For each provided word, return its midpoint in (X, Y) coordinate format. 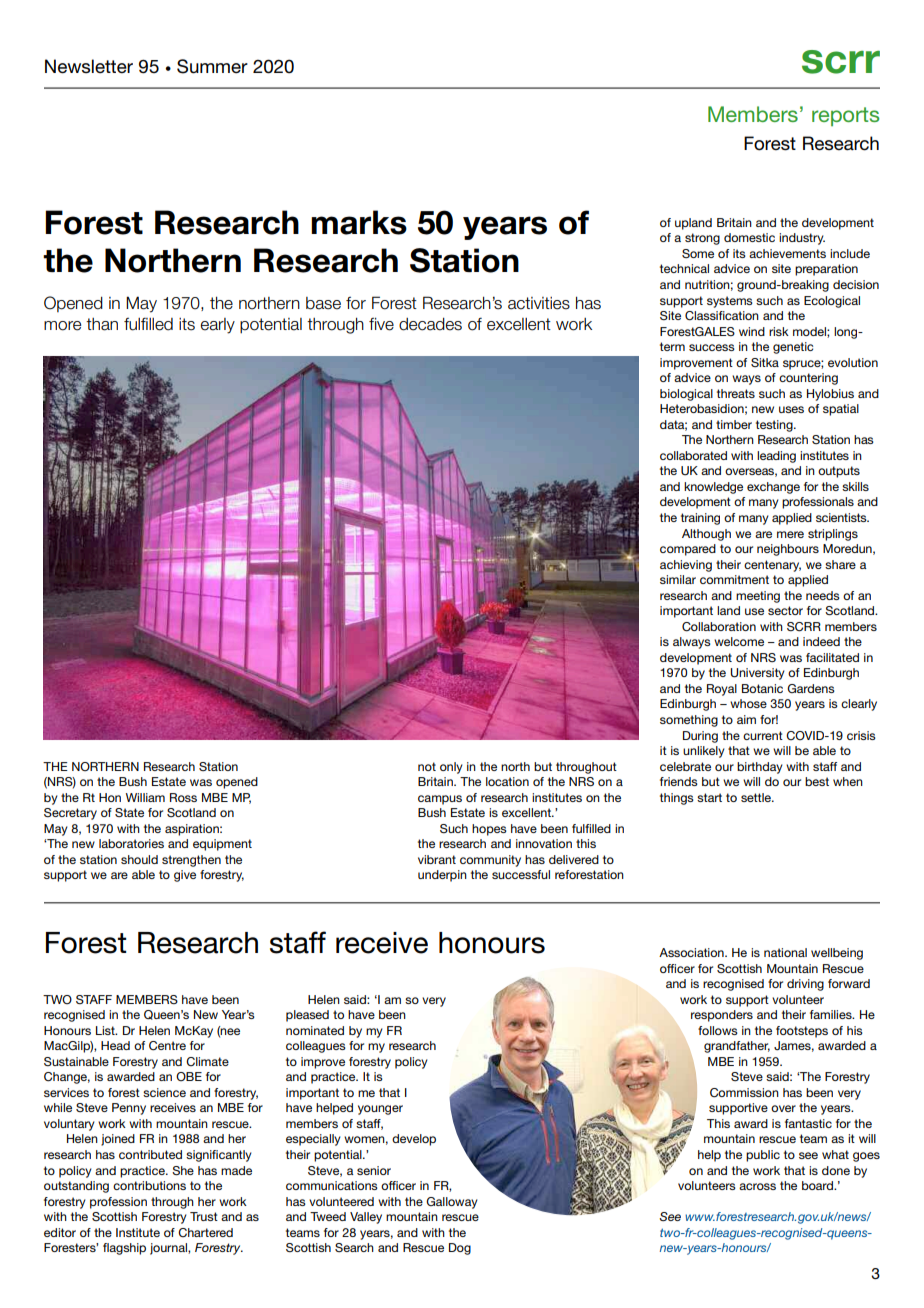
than (102, 324)
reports (845, 116)
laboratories (131, 843)
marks (359, 222)
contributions (149, 1185)
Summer (212, 66)
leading (776, 457)
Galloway (452, 1203)
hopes (489, 830)
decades (430, 324)
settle (757, 797)
